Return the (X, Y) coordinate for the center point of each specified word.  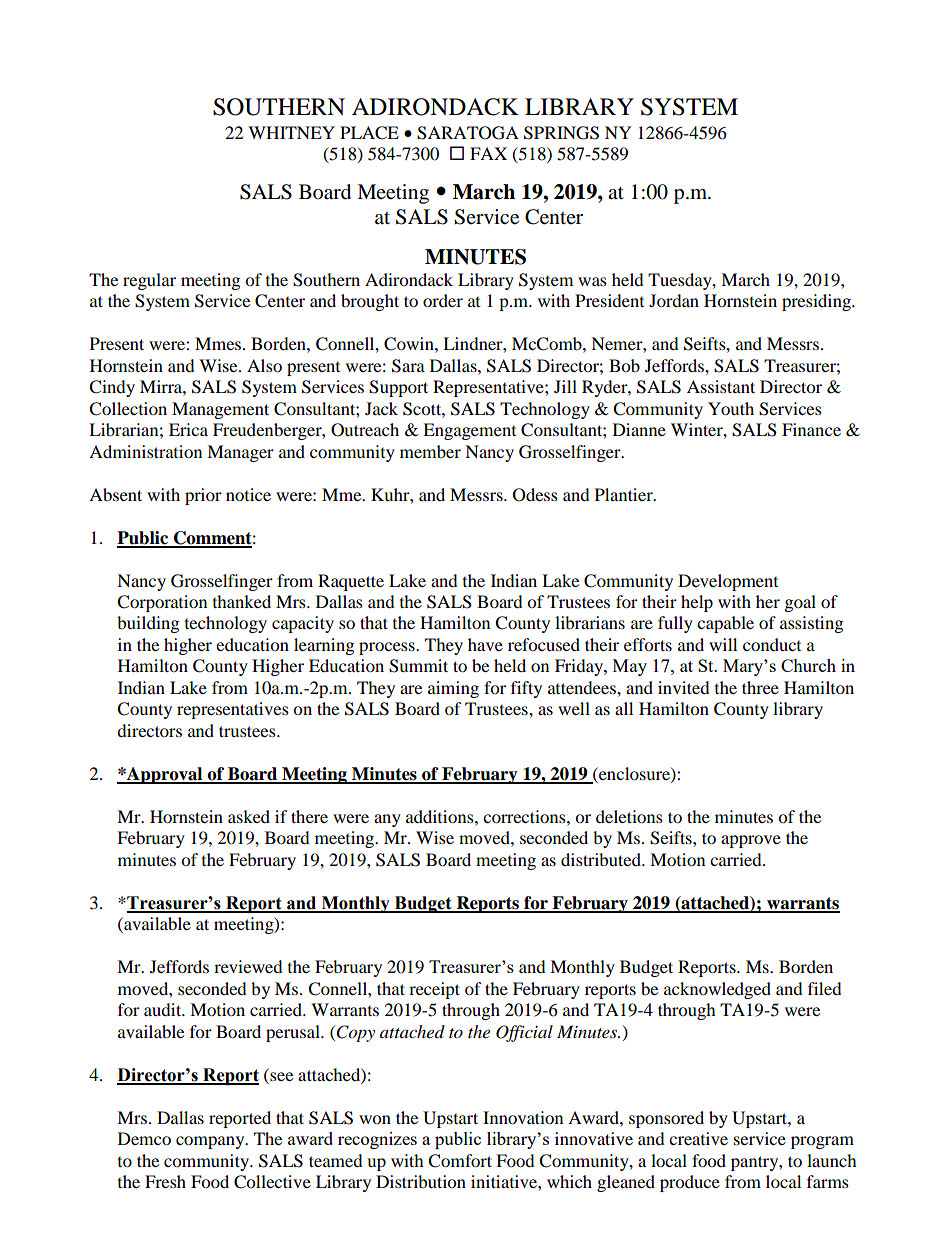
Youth (731, 408)
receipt (434, 990)
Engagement (469, 431)
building (148, 624)
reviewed (248, 966)
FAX (488, 153)
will (723, 644)
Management (220, 410)
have (485, 644)
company (211, 1142)
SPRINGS (561, 133)
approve (751, 841)
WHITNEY (291, 132)
